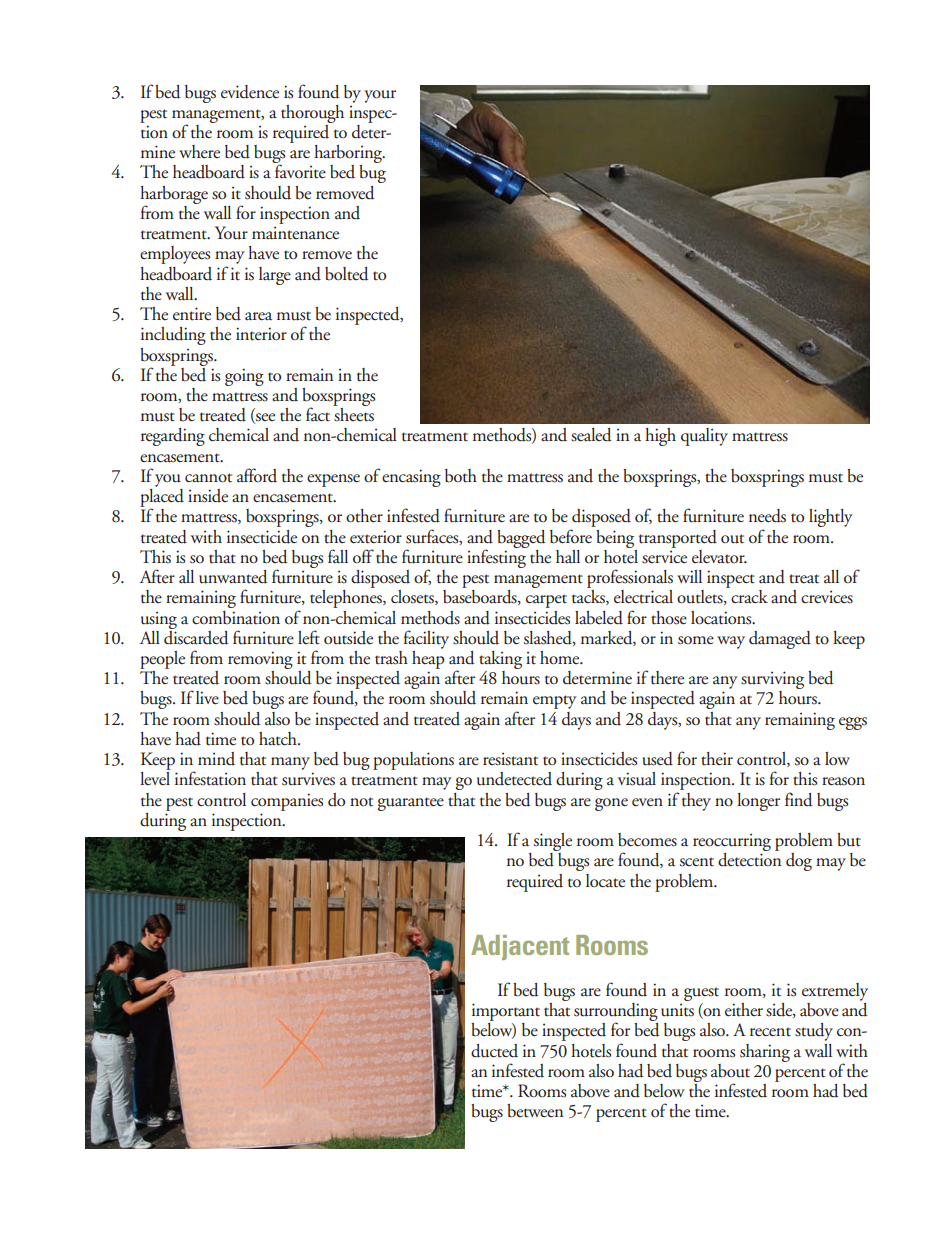 This screenshot has height=1233, width=952. Describe the element at coordinates (765, 1053) in the screenshot. I see `sharing` at that location.
